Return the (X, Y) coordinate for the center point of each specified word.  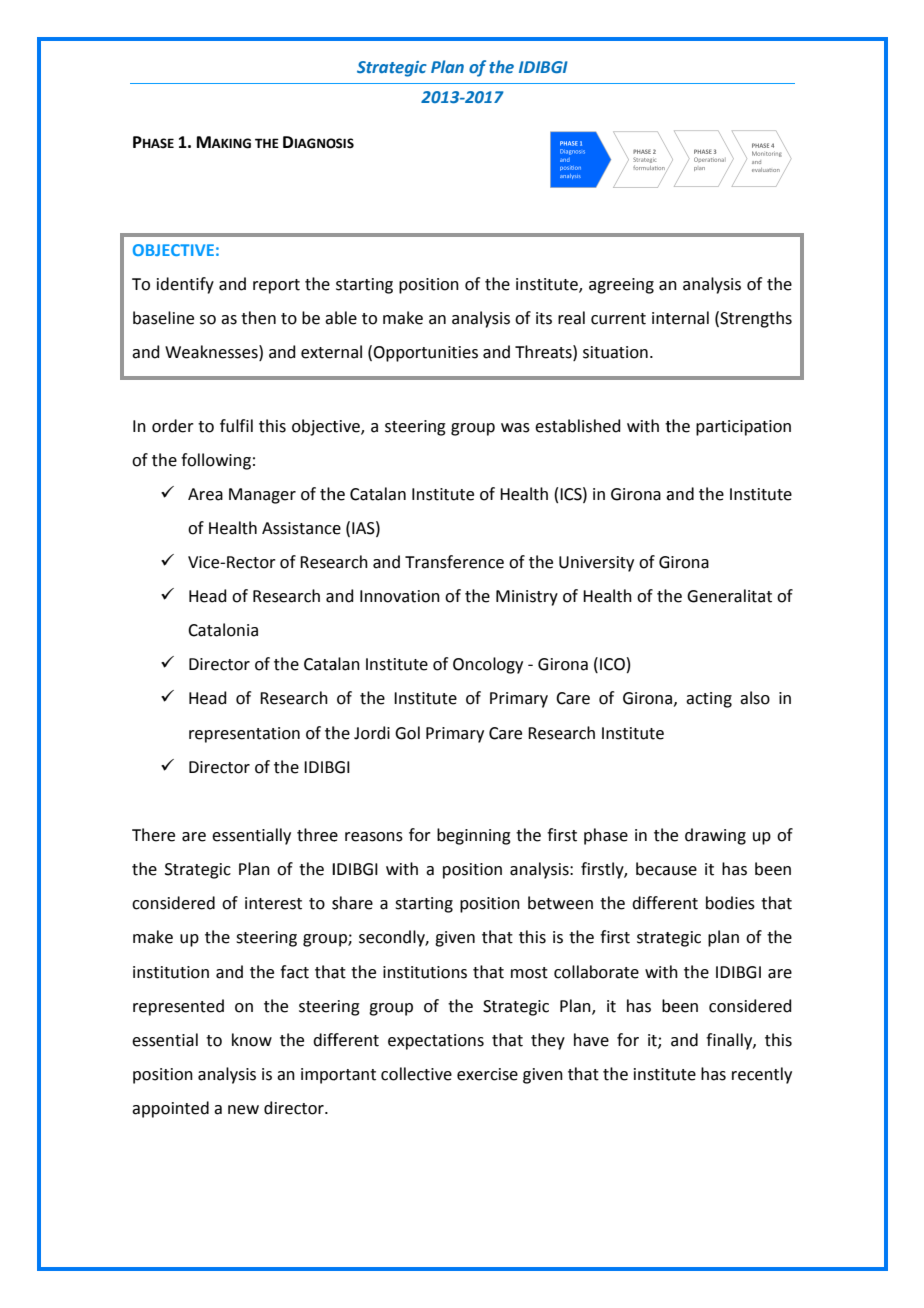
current (618, 319)
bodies (730, 903)
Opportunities (425, 354)
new (243, 1110)
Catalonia (223, 630)
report (276, 286)
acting (709, 700)
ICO (612, 664)
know (252, 1040)
